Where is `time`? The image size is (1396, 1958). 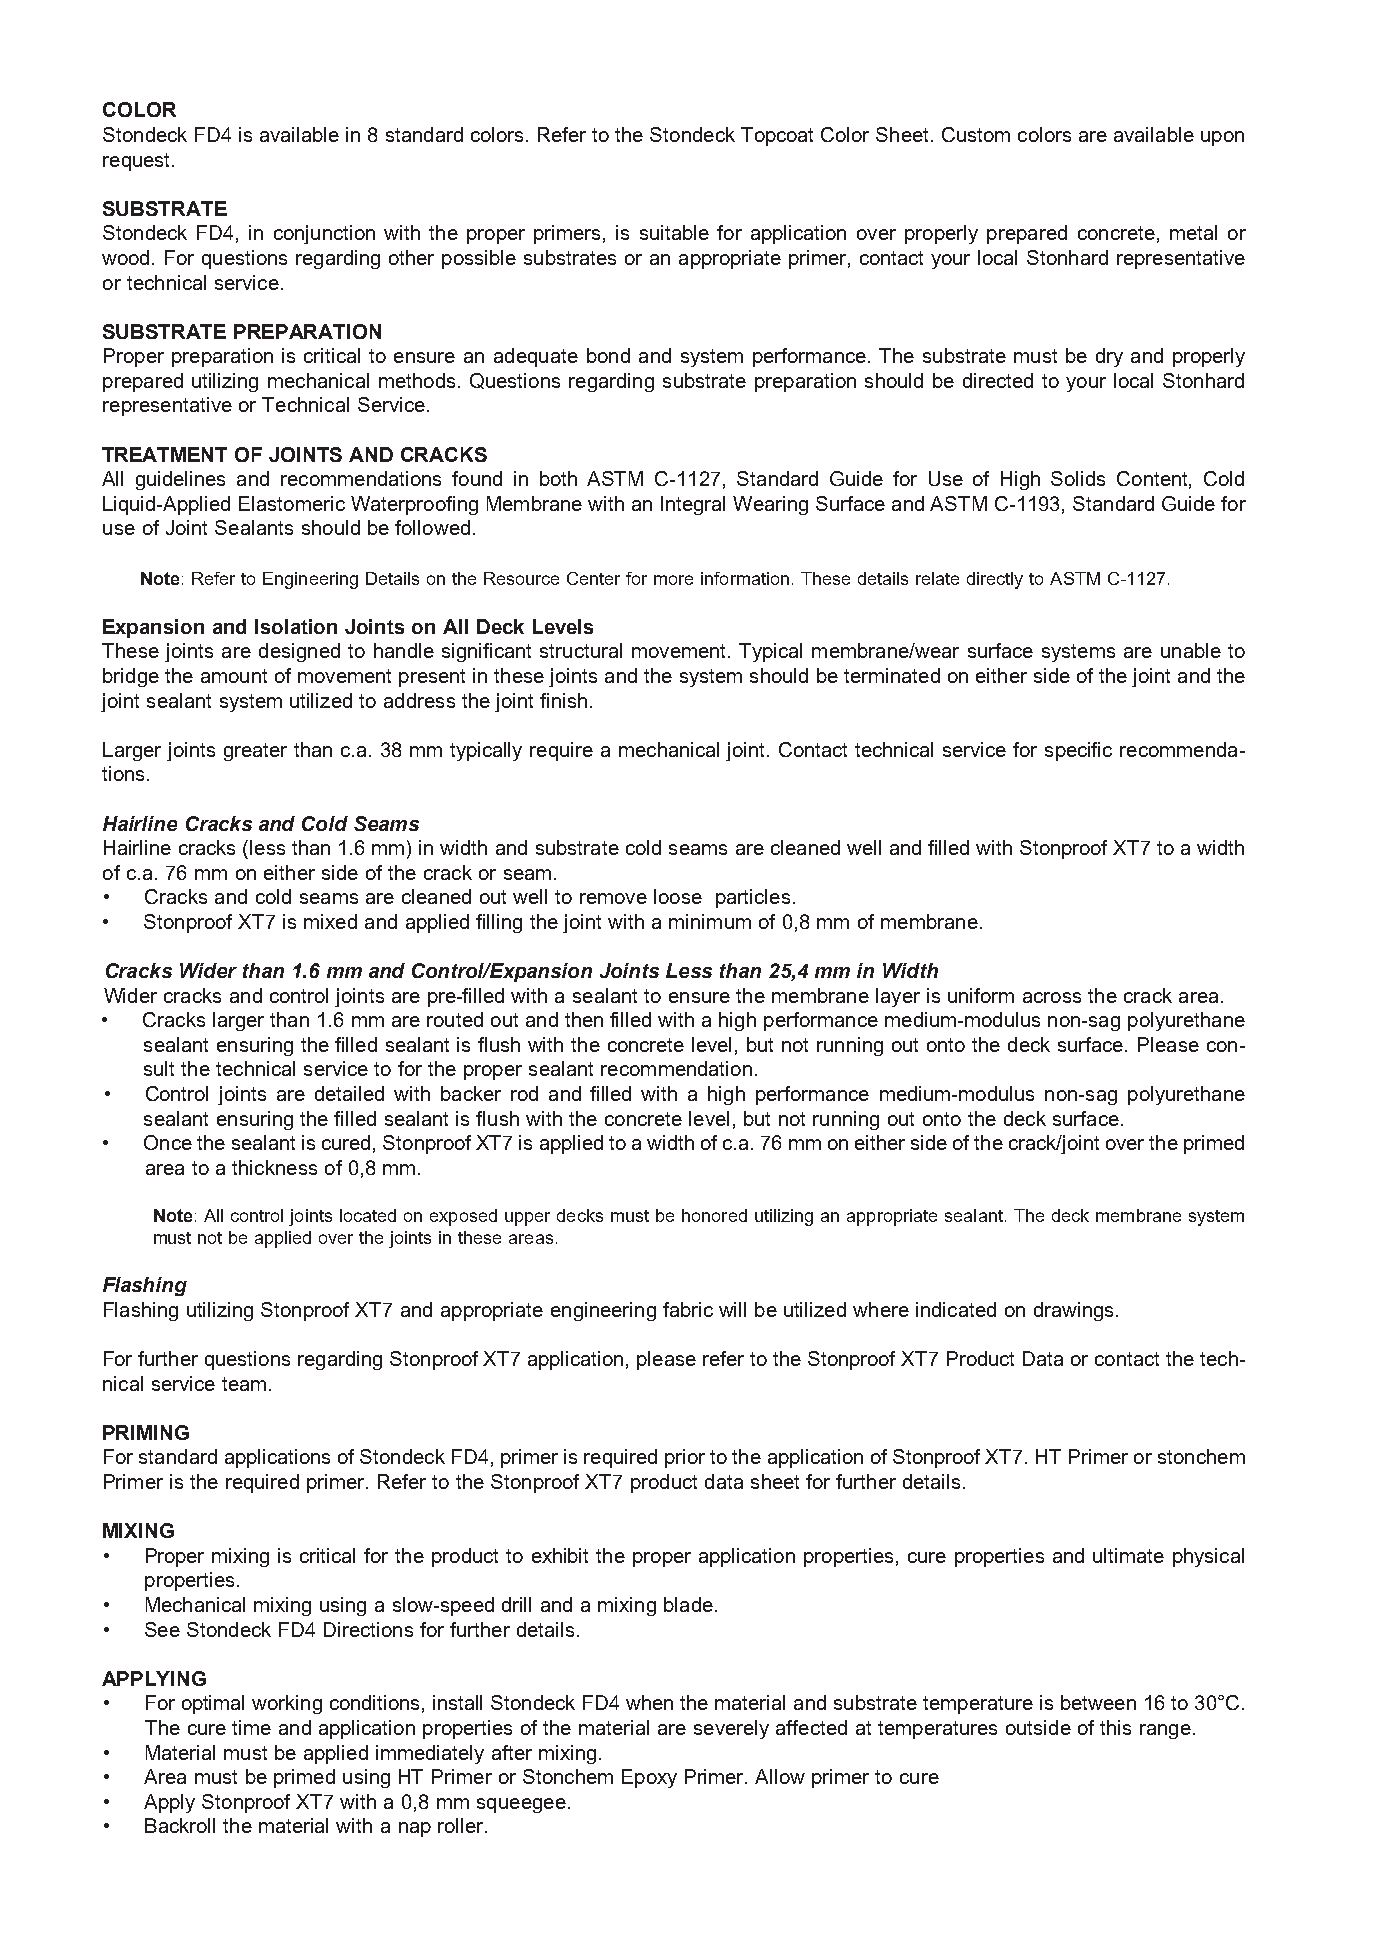 time is located at coordinates (251, 1727).
